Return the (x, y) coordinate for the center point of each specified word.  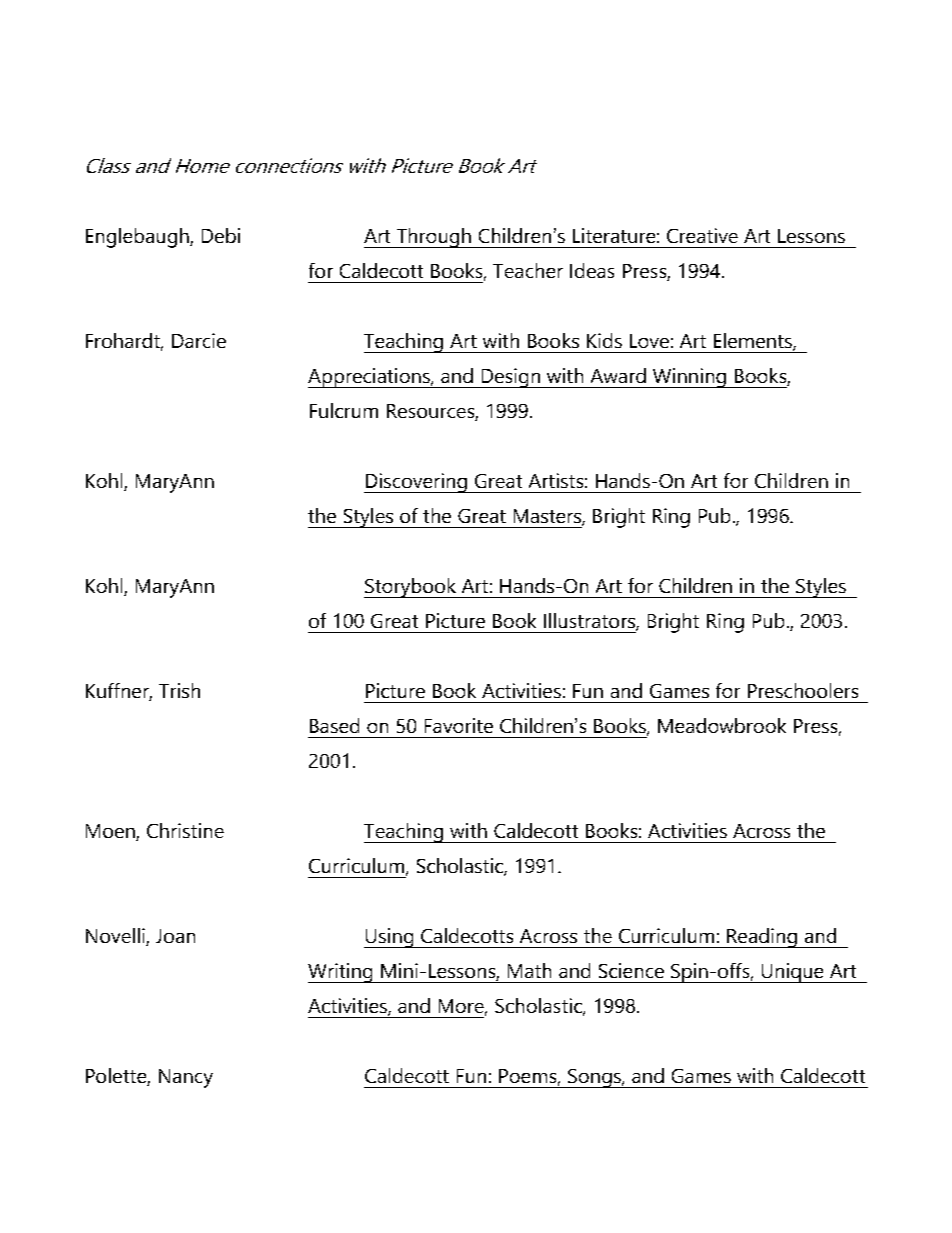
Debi (221, 235)
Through (433, 238)
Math (529, 970)
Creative (702, 235)
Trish (179, 690)
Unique (792, 973)
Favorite (459, 725)
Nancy (186, 1078)
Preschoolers (803, 690)
